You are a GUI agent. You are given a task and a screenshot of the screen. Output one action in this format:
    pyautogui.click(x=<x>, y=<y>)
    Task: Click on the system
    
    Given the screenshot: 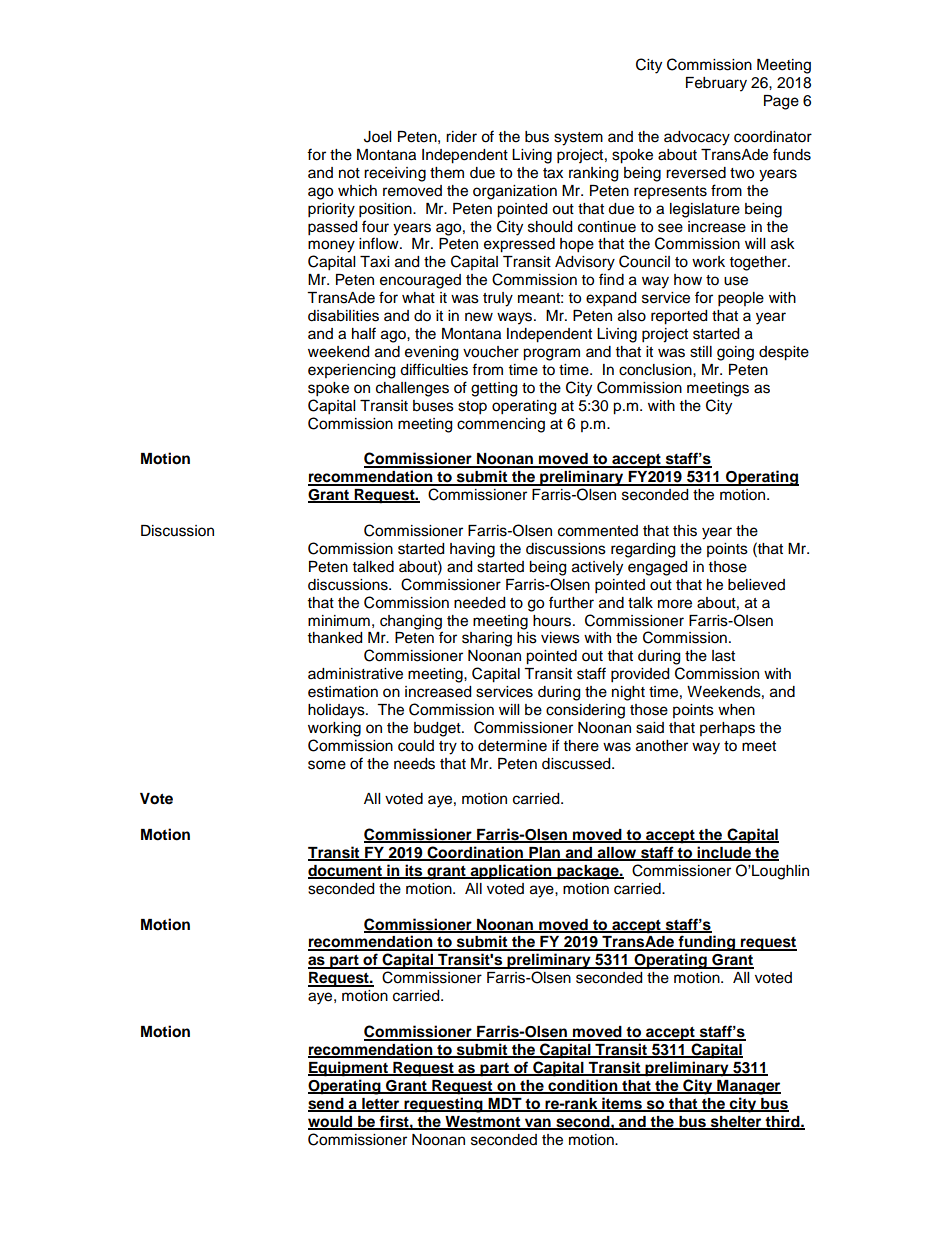 What is the action you would take?
    pyautogui.click(x=578, y=139)
